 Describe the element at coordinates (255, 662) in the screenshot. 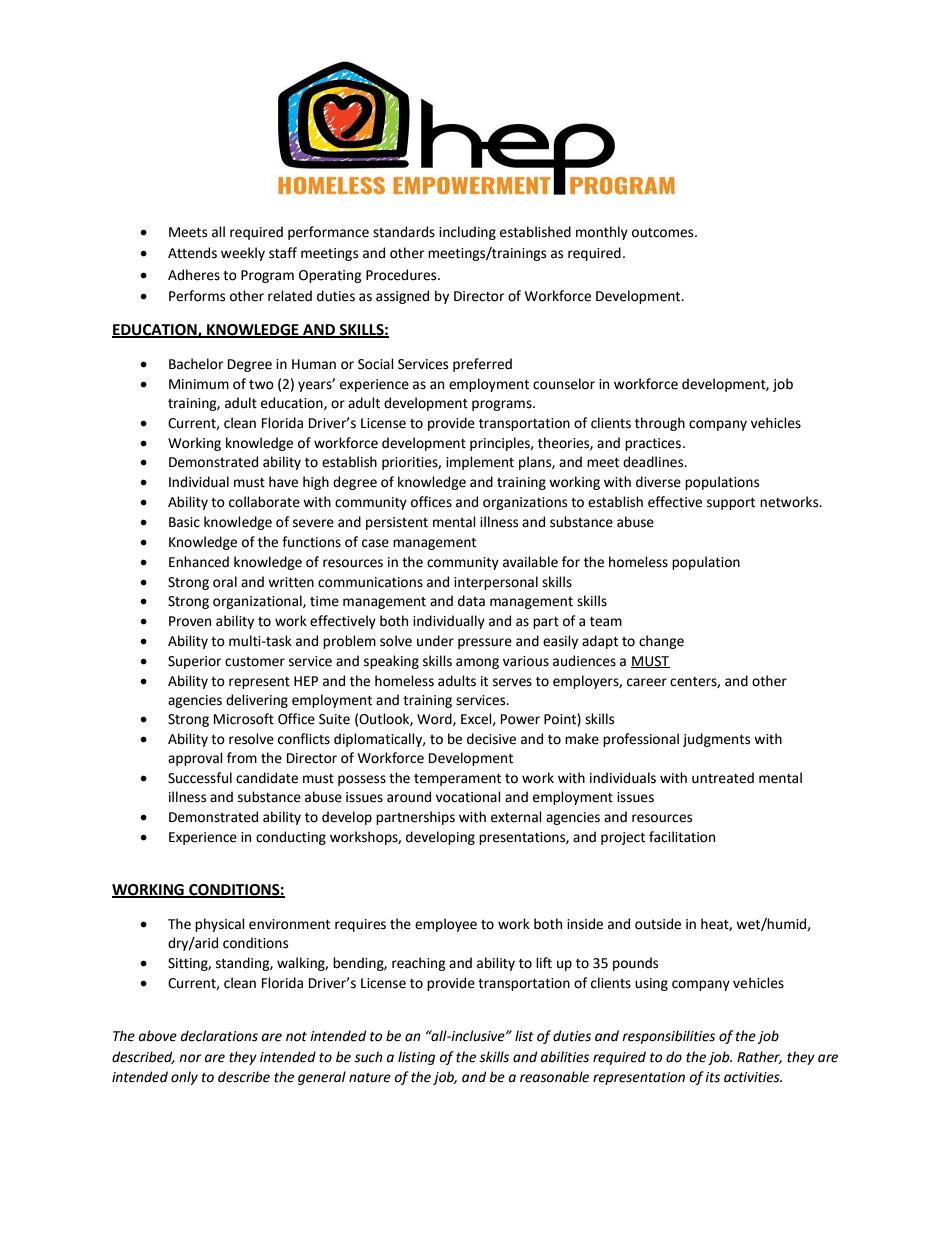

I see `customer` at that location.
